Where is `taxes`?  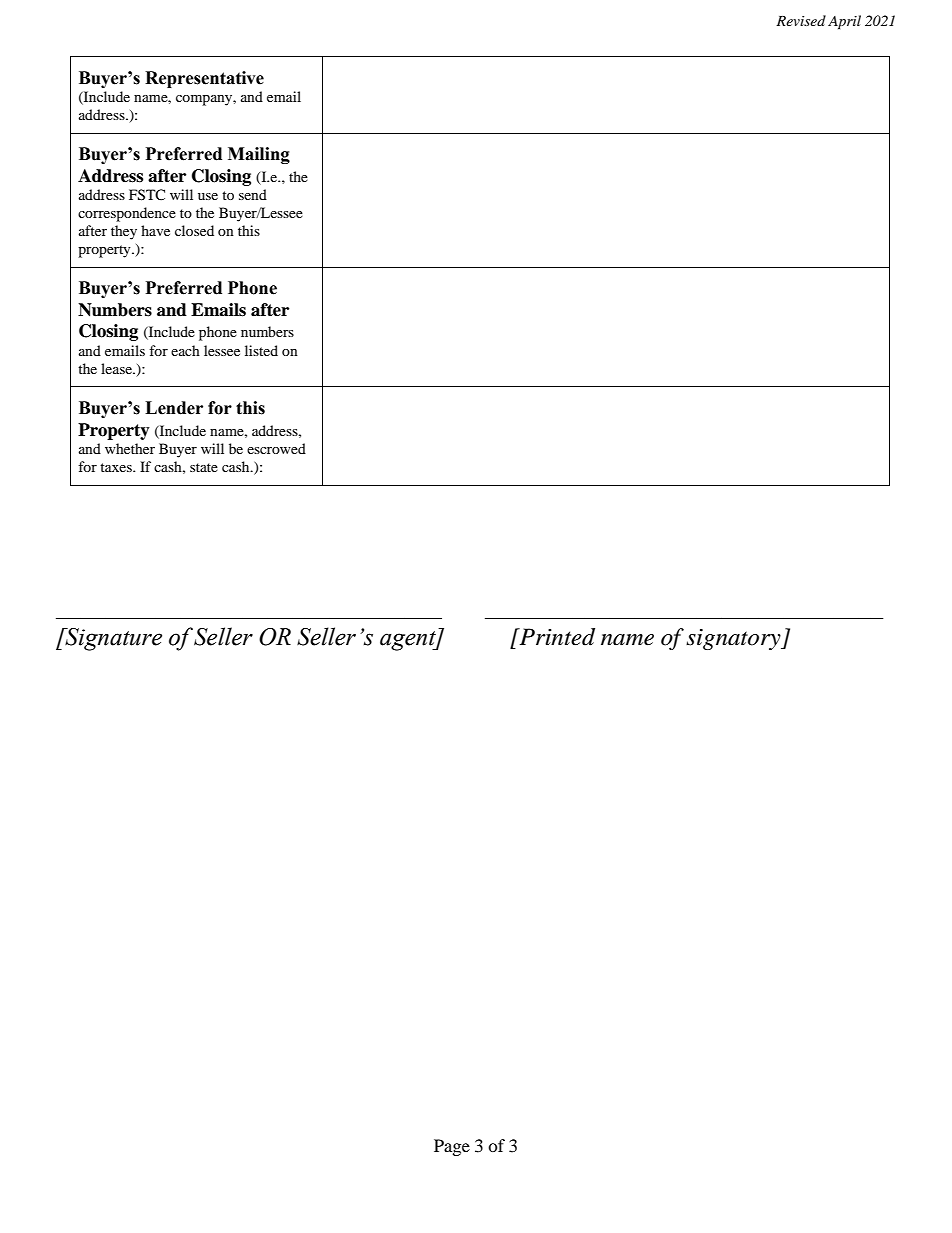 taxes is located at coordinates (117, 467).
